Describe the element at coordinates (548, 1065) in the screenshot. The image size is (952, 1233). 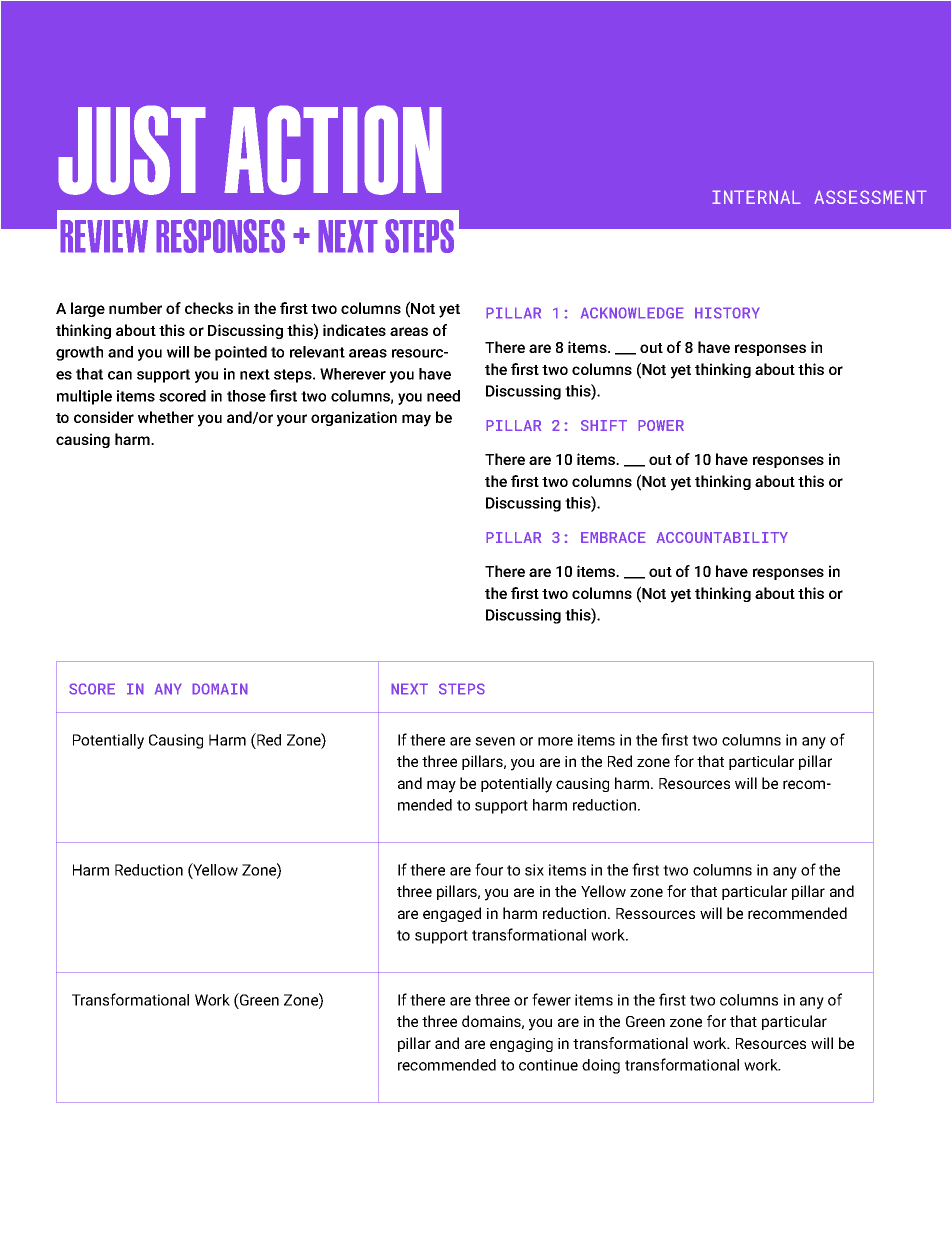
I see `continue` at that location.
